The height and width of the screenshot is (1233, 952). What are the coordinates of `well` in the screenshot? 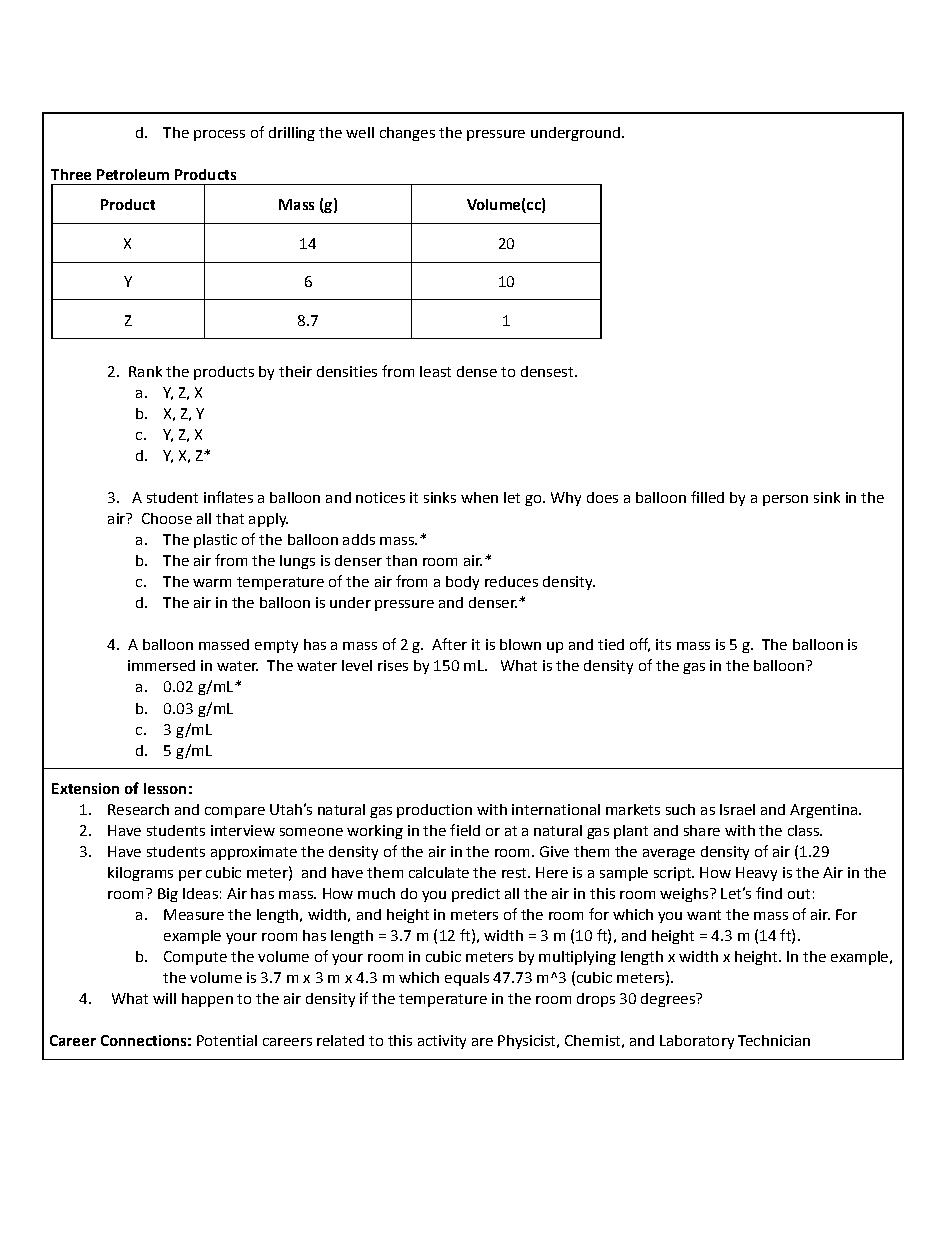 It's located at (360, 132).
